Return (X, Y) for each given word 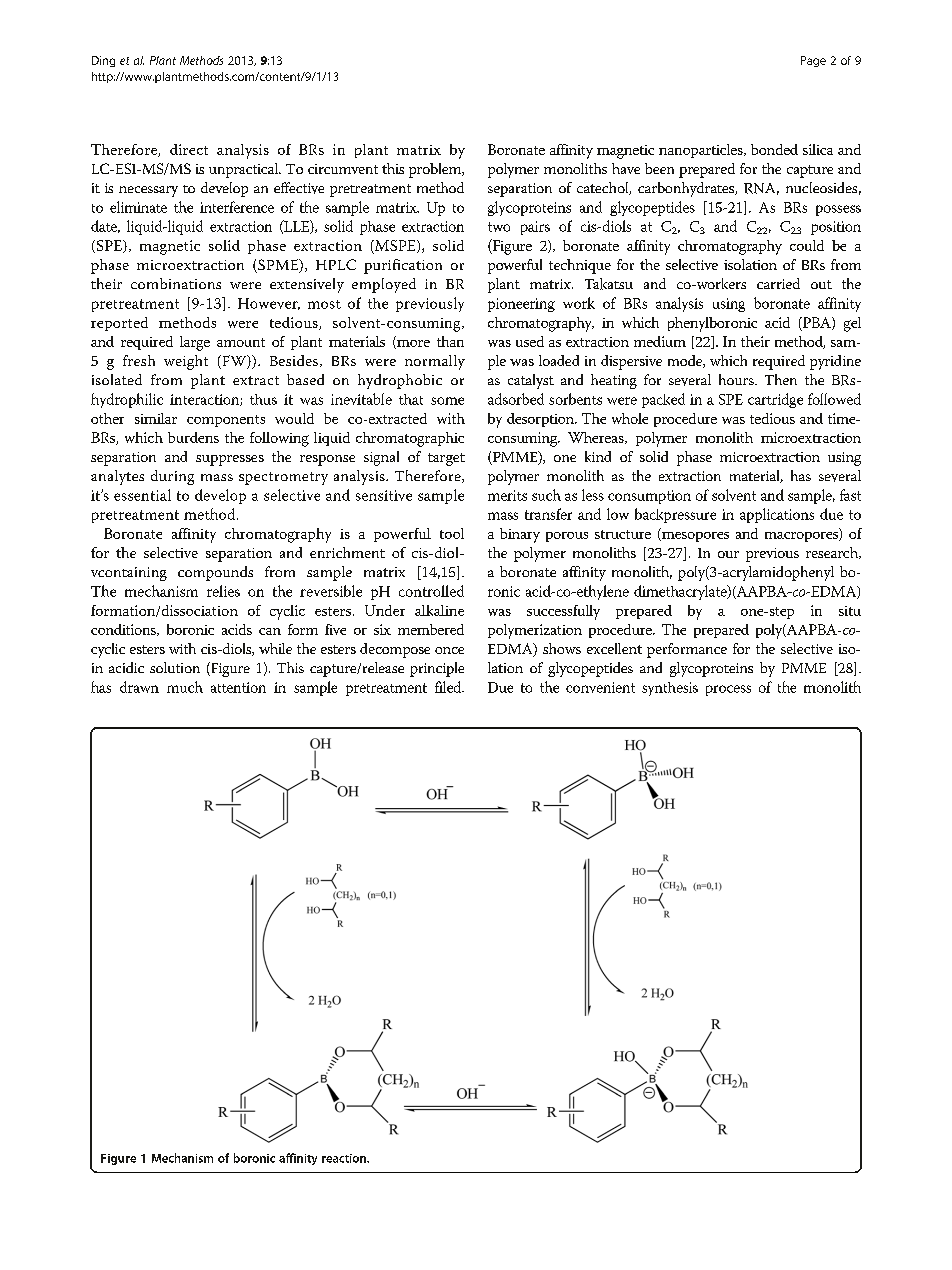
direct (189, 149)
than (450, 341)
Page (813, 61)
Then (781, 379)
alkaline (439, 610)
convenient (600, 687)
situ (850, 611)
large (195, 343)
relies (223, 591)
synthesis (670, 689)
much (185, 687)
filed (449, 687)
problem (436, 170)
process (728, 690)
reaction (345, 1158)
